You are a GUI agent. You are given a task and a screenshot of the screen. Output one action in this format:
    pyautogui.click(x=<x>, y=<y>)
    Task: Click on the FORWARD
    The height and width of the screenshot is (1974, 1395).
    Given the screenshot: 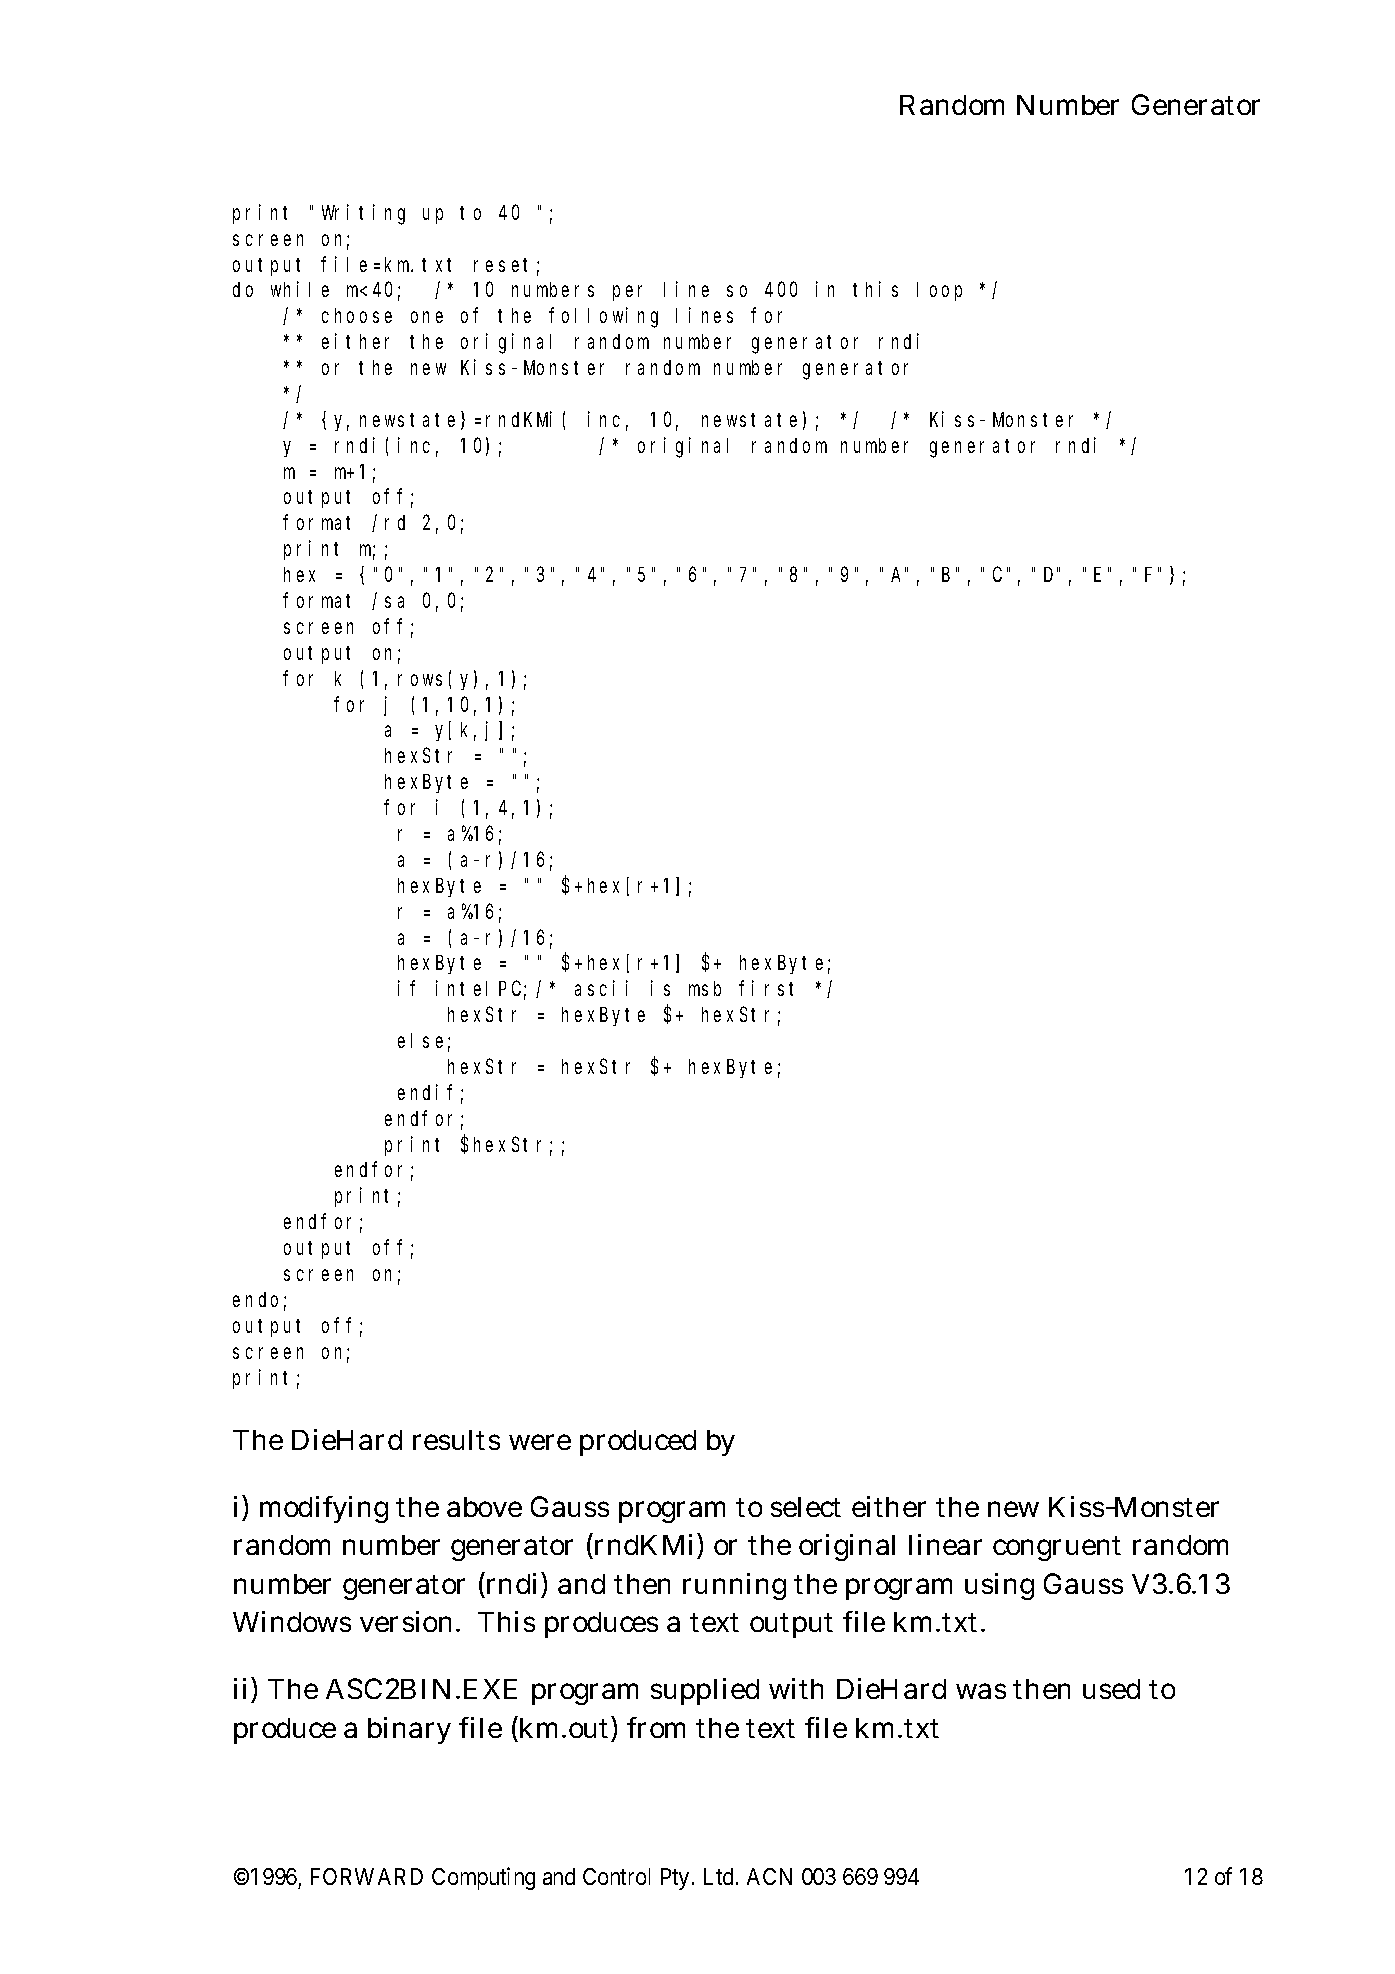 What is the action you would take?
    pyautogui.click(x=367, y=1876)
